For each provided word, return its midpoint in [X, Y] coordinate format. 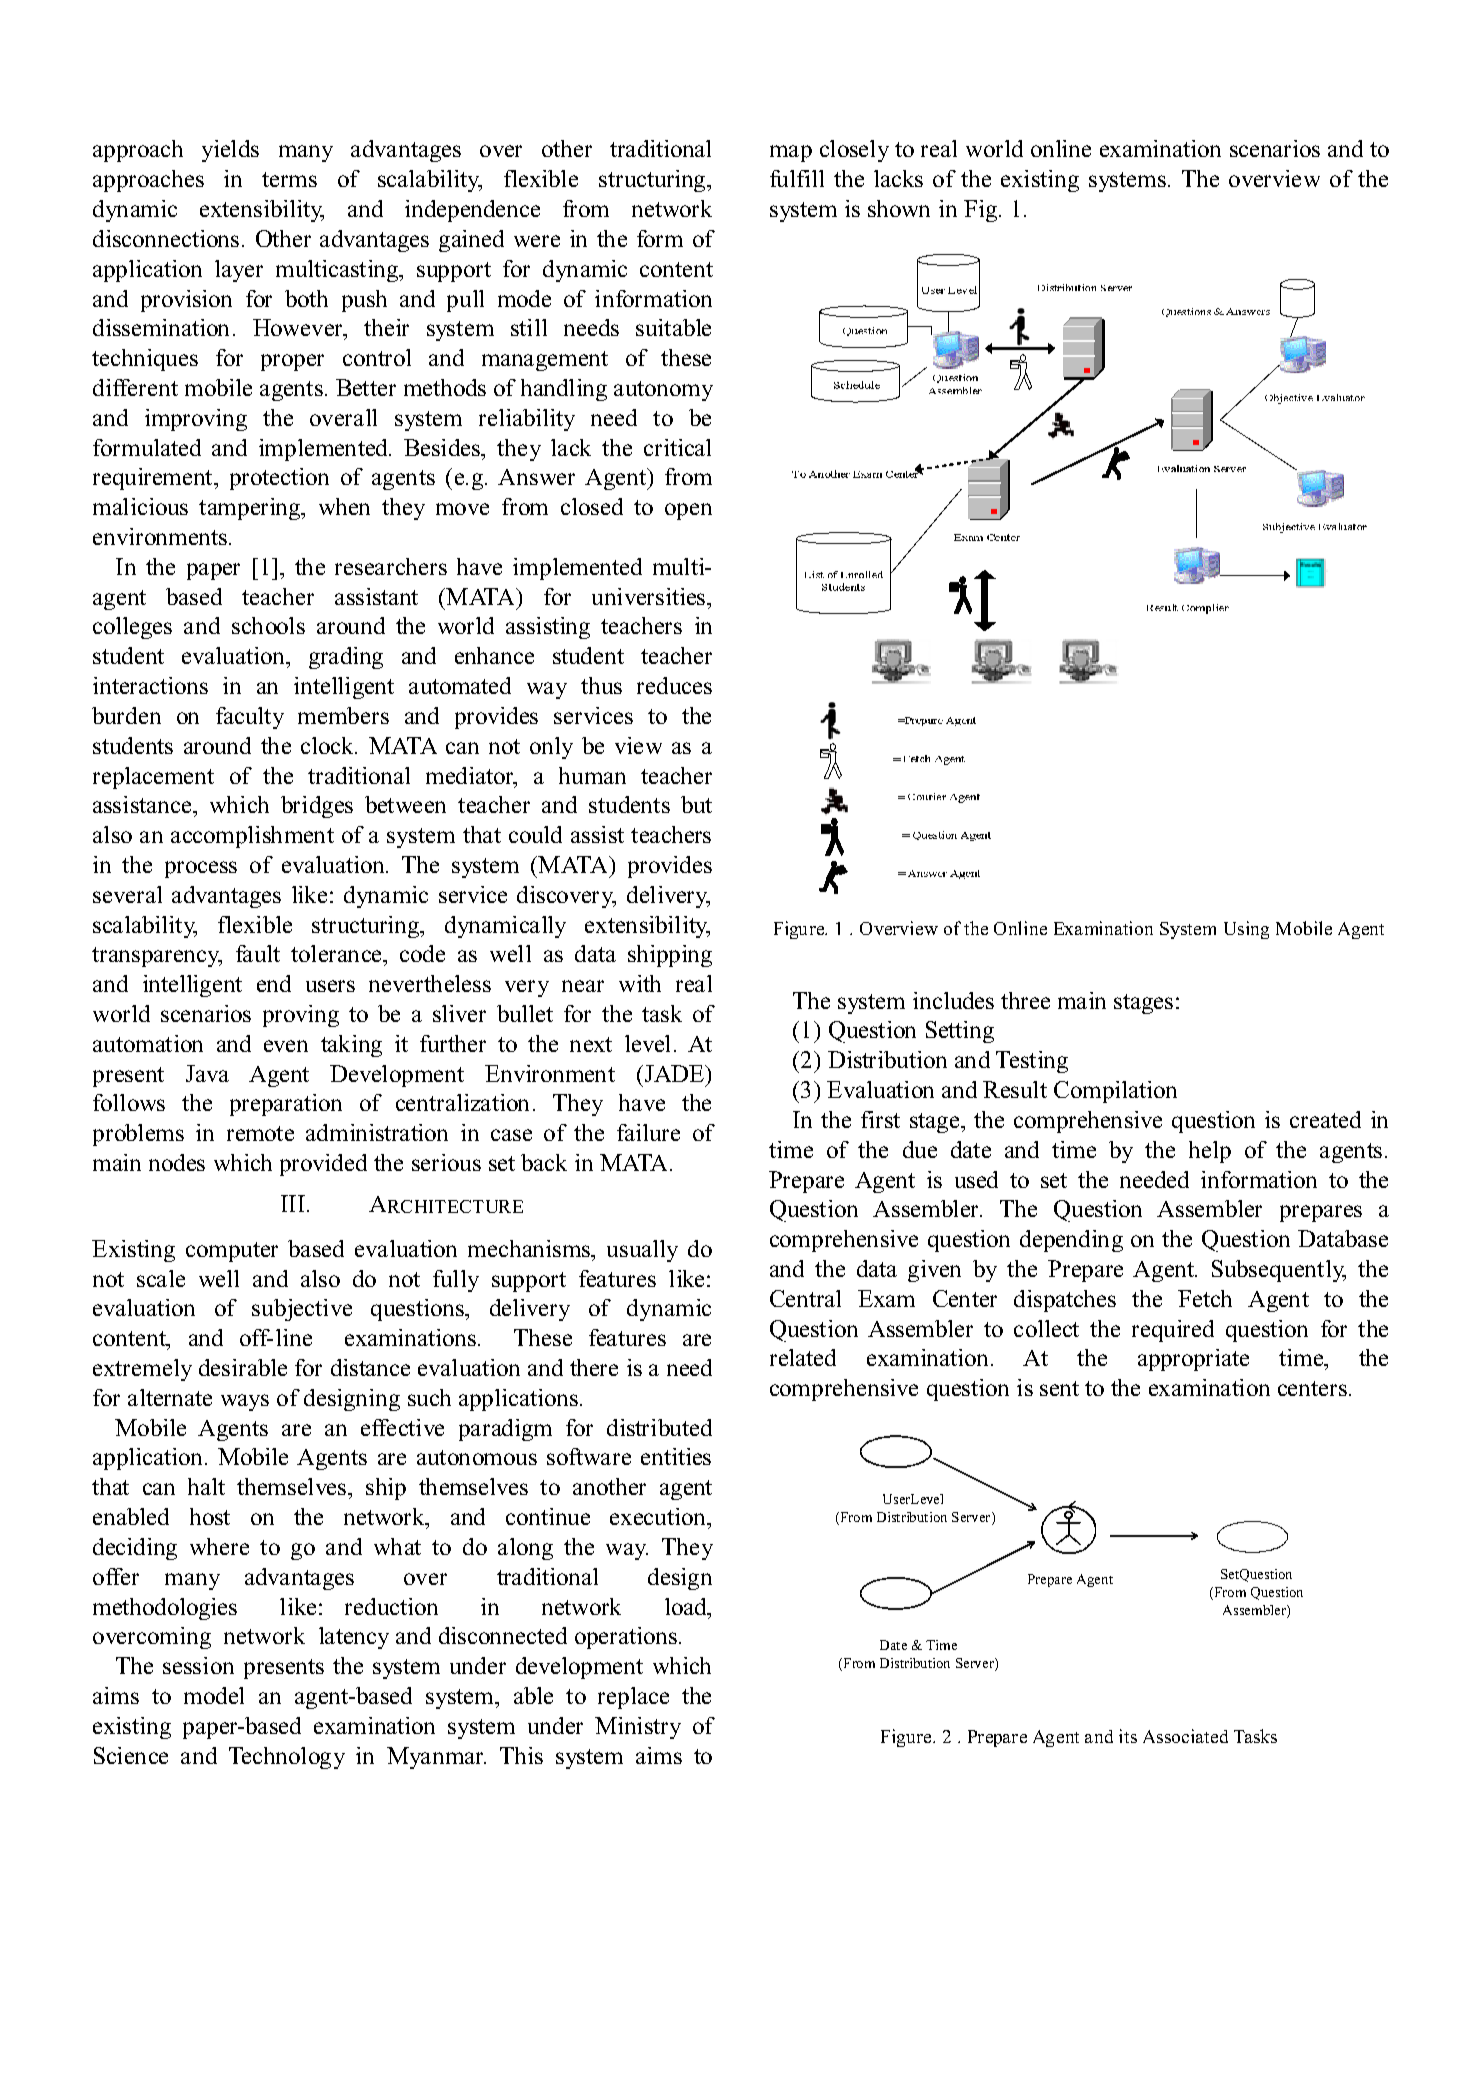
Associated [1185, 1736]
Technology [287, 1758]
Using [1246, 930]
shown [899, 208]
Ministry [638, 1728]
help [1210, 1152]
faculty [250, 718]
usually [642, 1251]
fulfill [797, 178]
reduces [674, 685]
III [293, 1203]
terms [289, 179]
